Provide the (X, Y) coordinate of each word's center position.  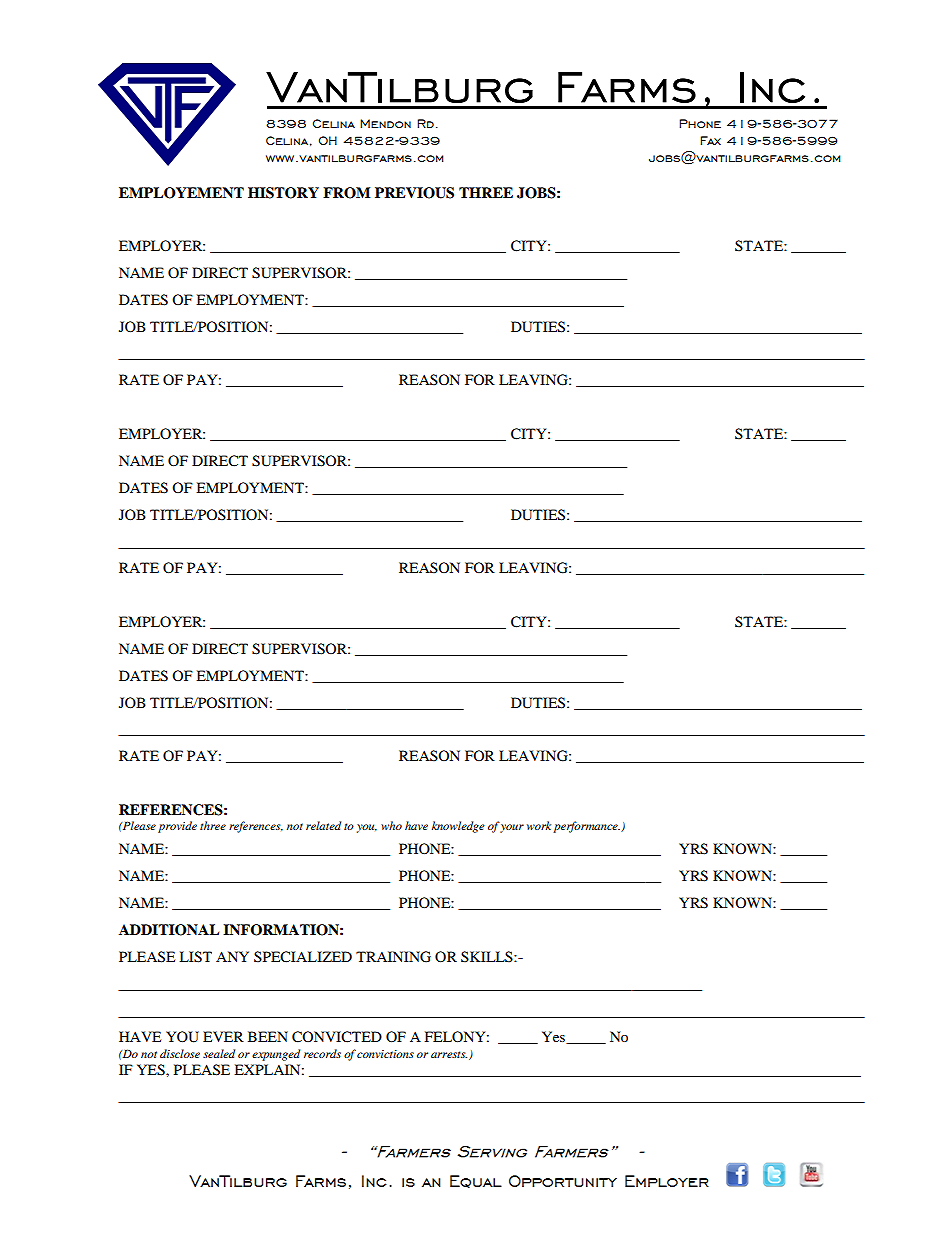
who (391, 825)
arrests (449, 1054)
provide (177, 827)
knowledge (458, 827)
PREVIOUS (414, 193)
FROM (347, 193)
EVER (223, 1036)
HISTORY (283, 193)
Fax (710, 140)
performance (586, 827)
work (539, 825)
